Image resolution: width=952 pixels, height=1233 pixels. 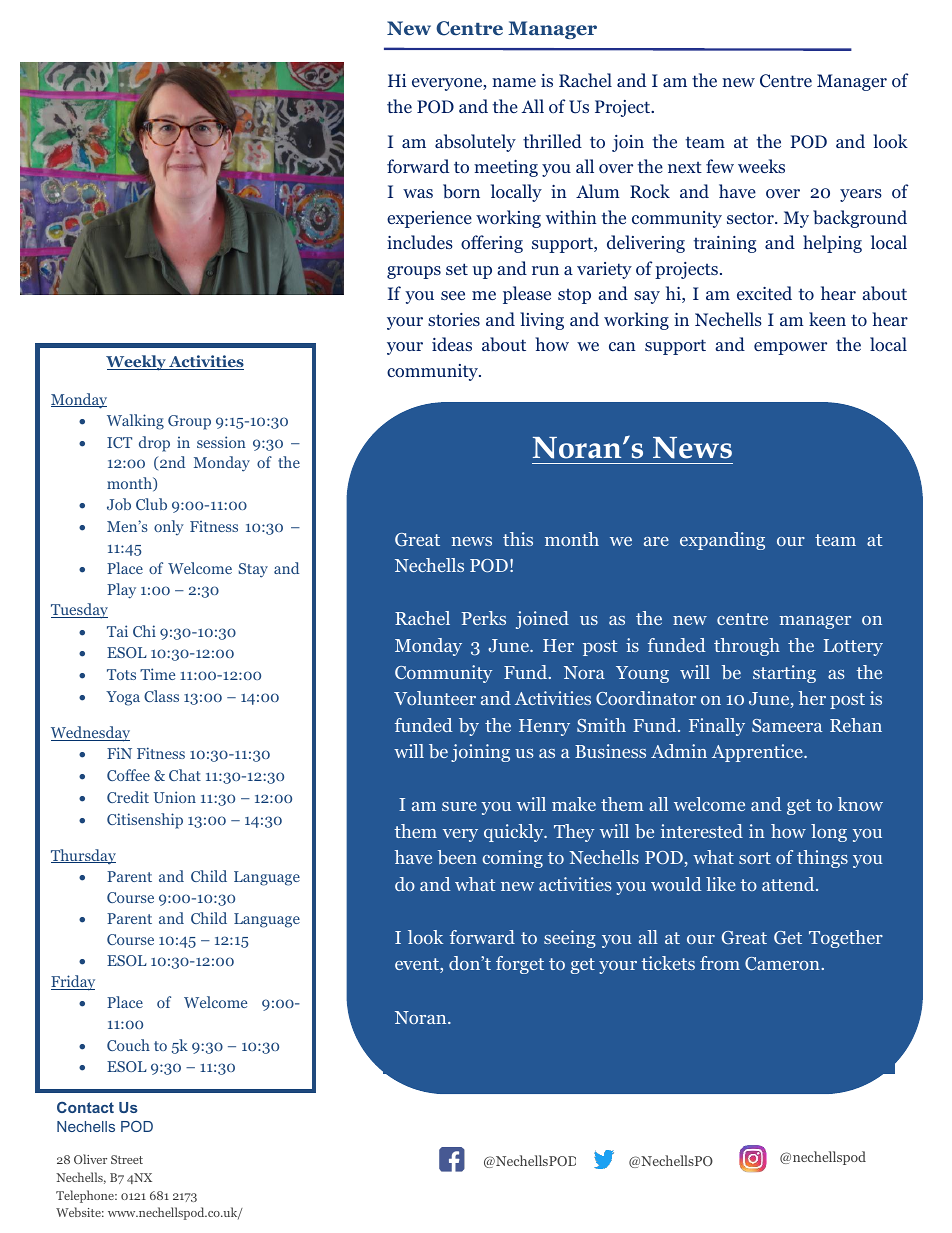 I want to click on Cameron, so click(x=783, y=963).
